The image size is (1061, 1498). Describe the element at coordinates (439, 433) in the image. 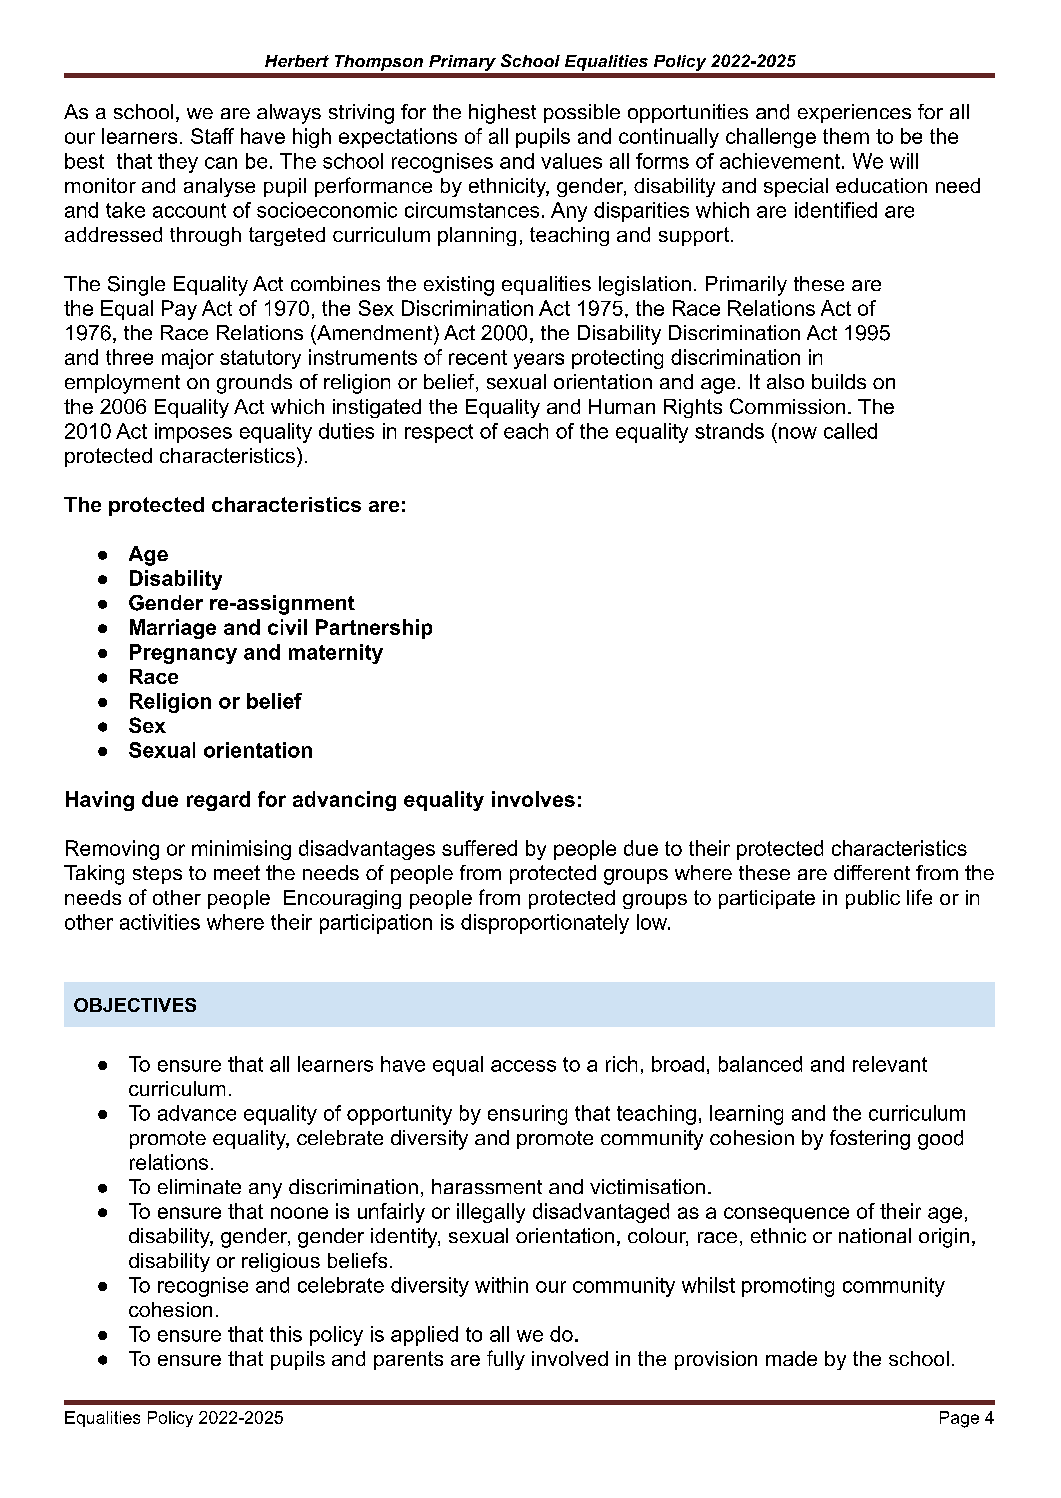

I see `respect` at that location.
